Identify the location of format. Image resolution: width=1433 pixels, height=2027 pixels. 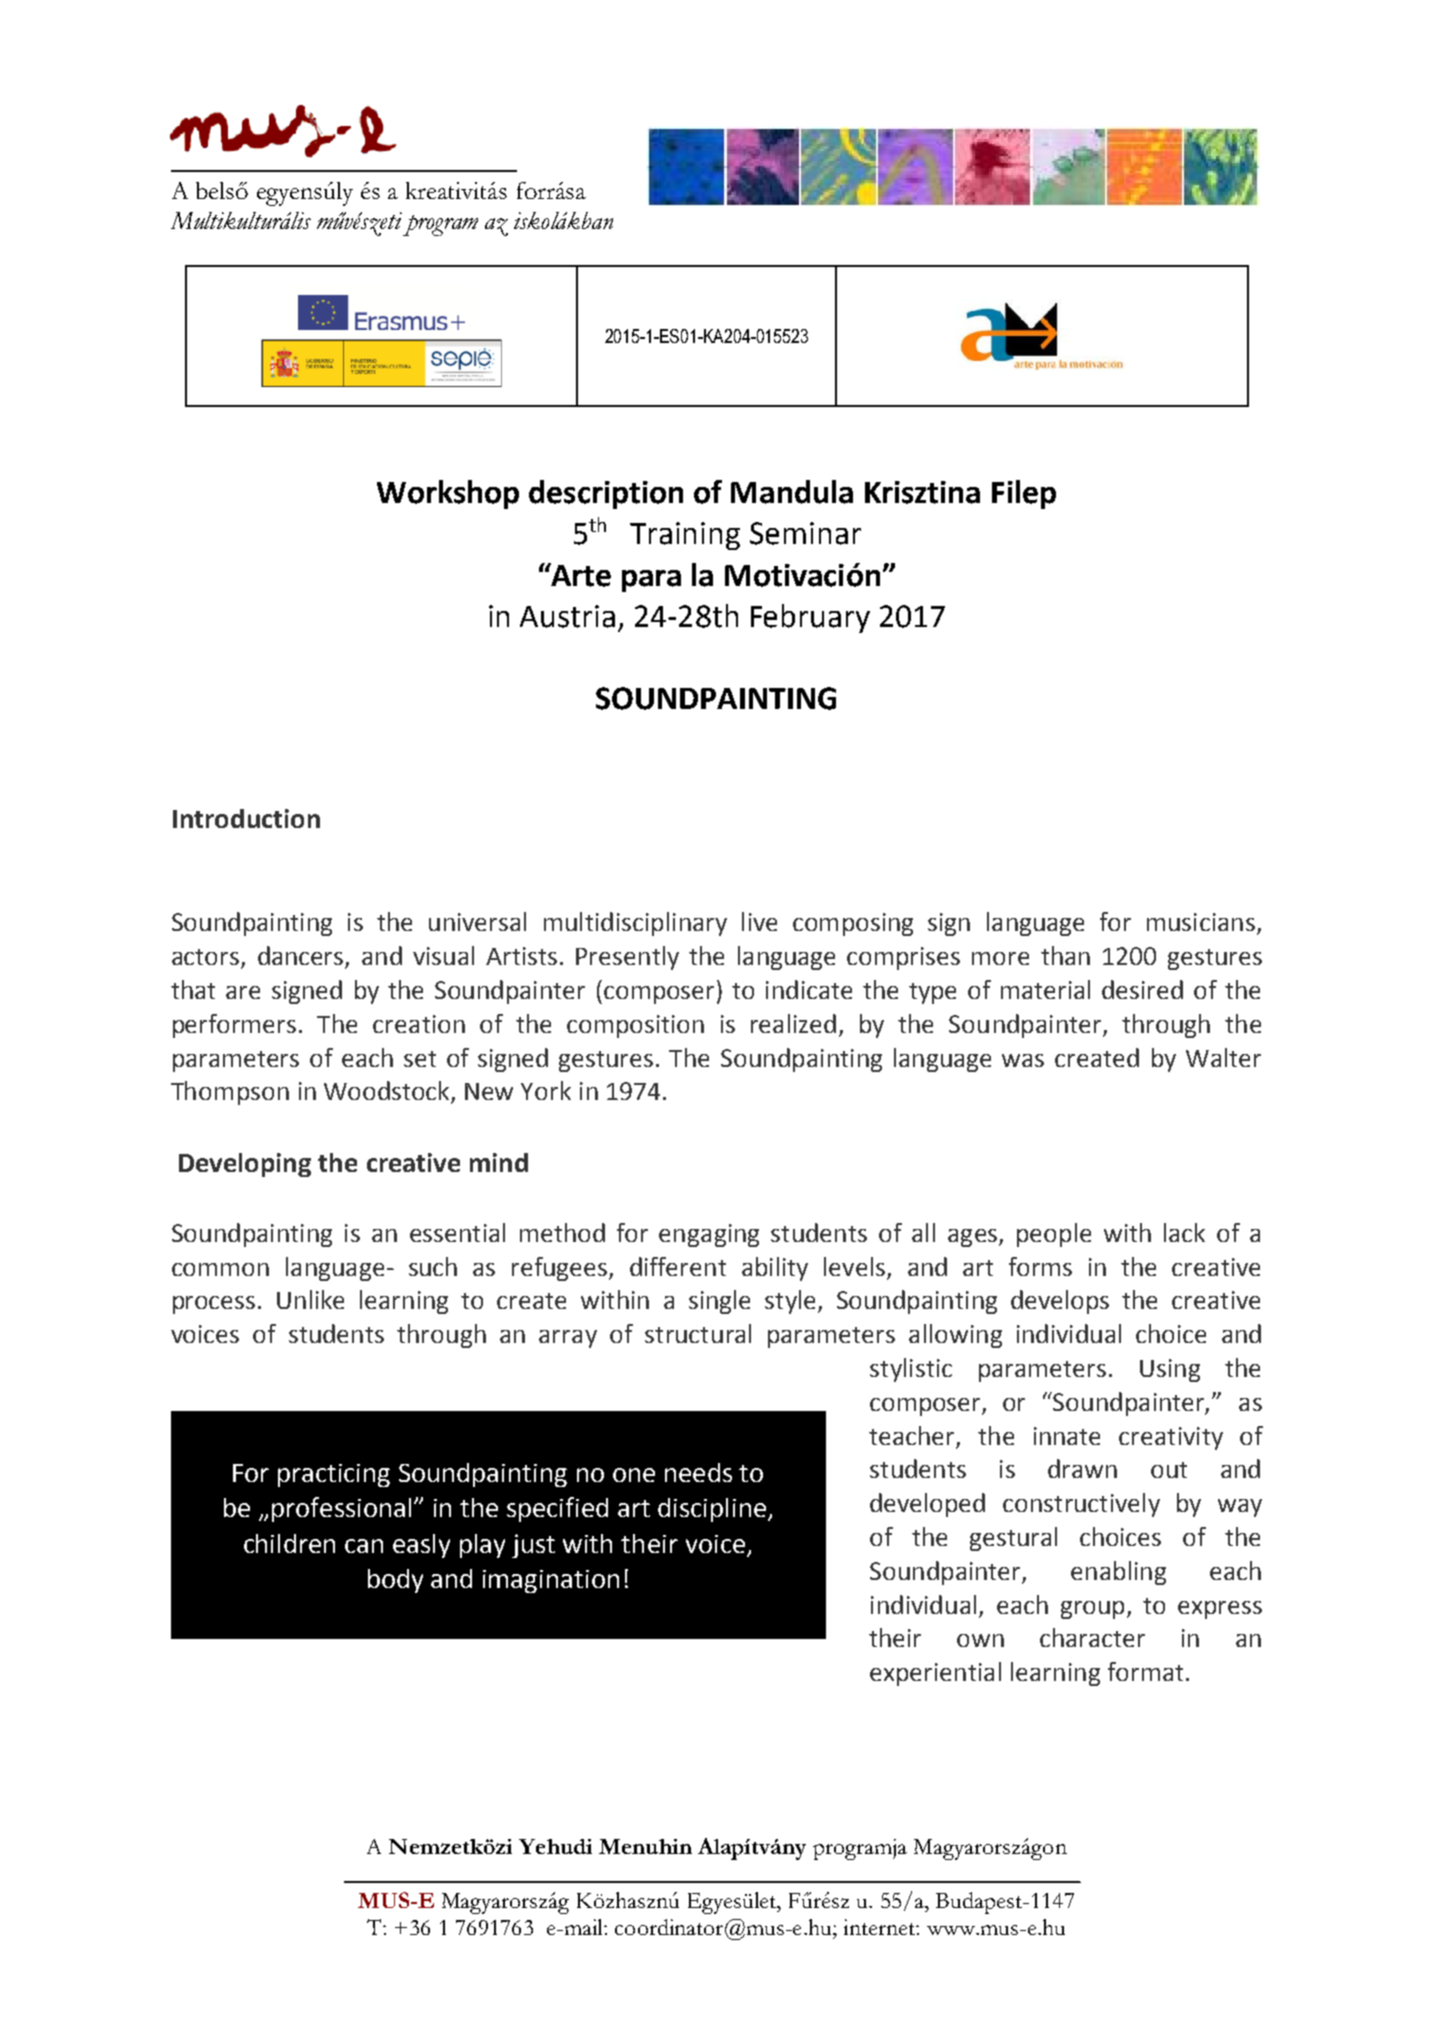
(1145, 1671).
